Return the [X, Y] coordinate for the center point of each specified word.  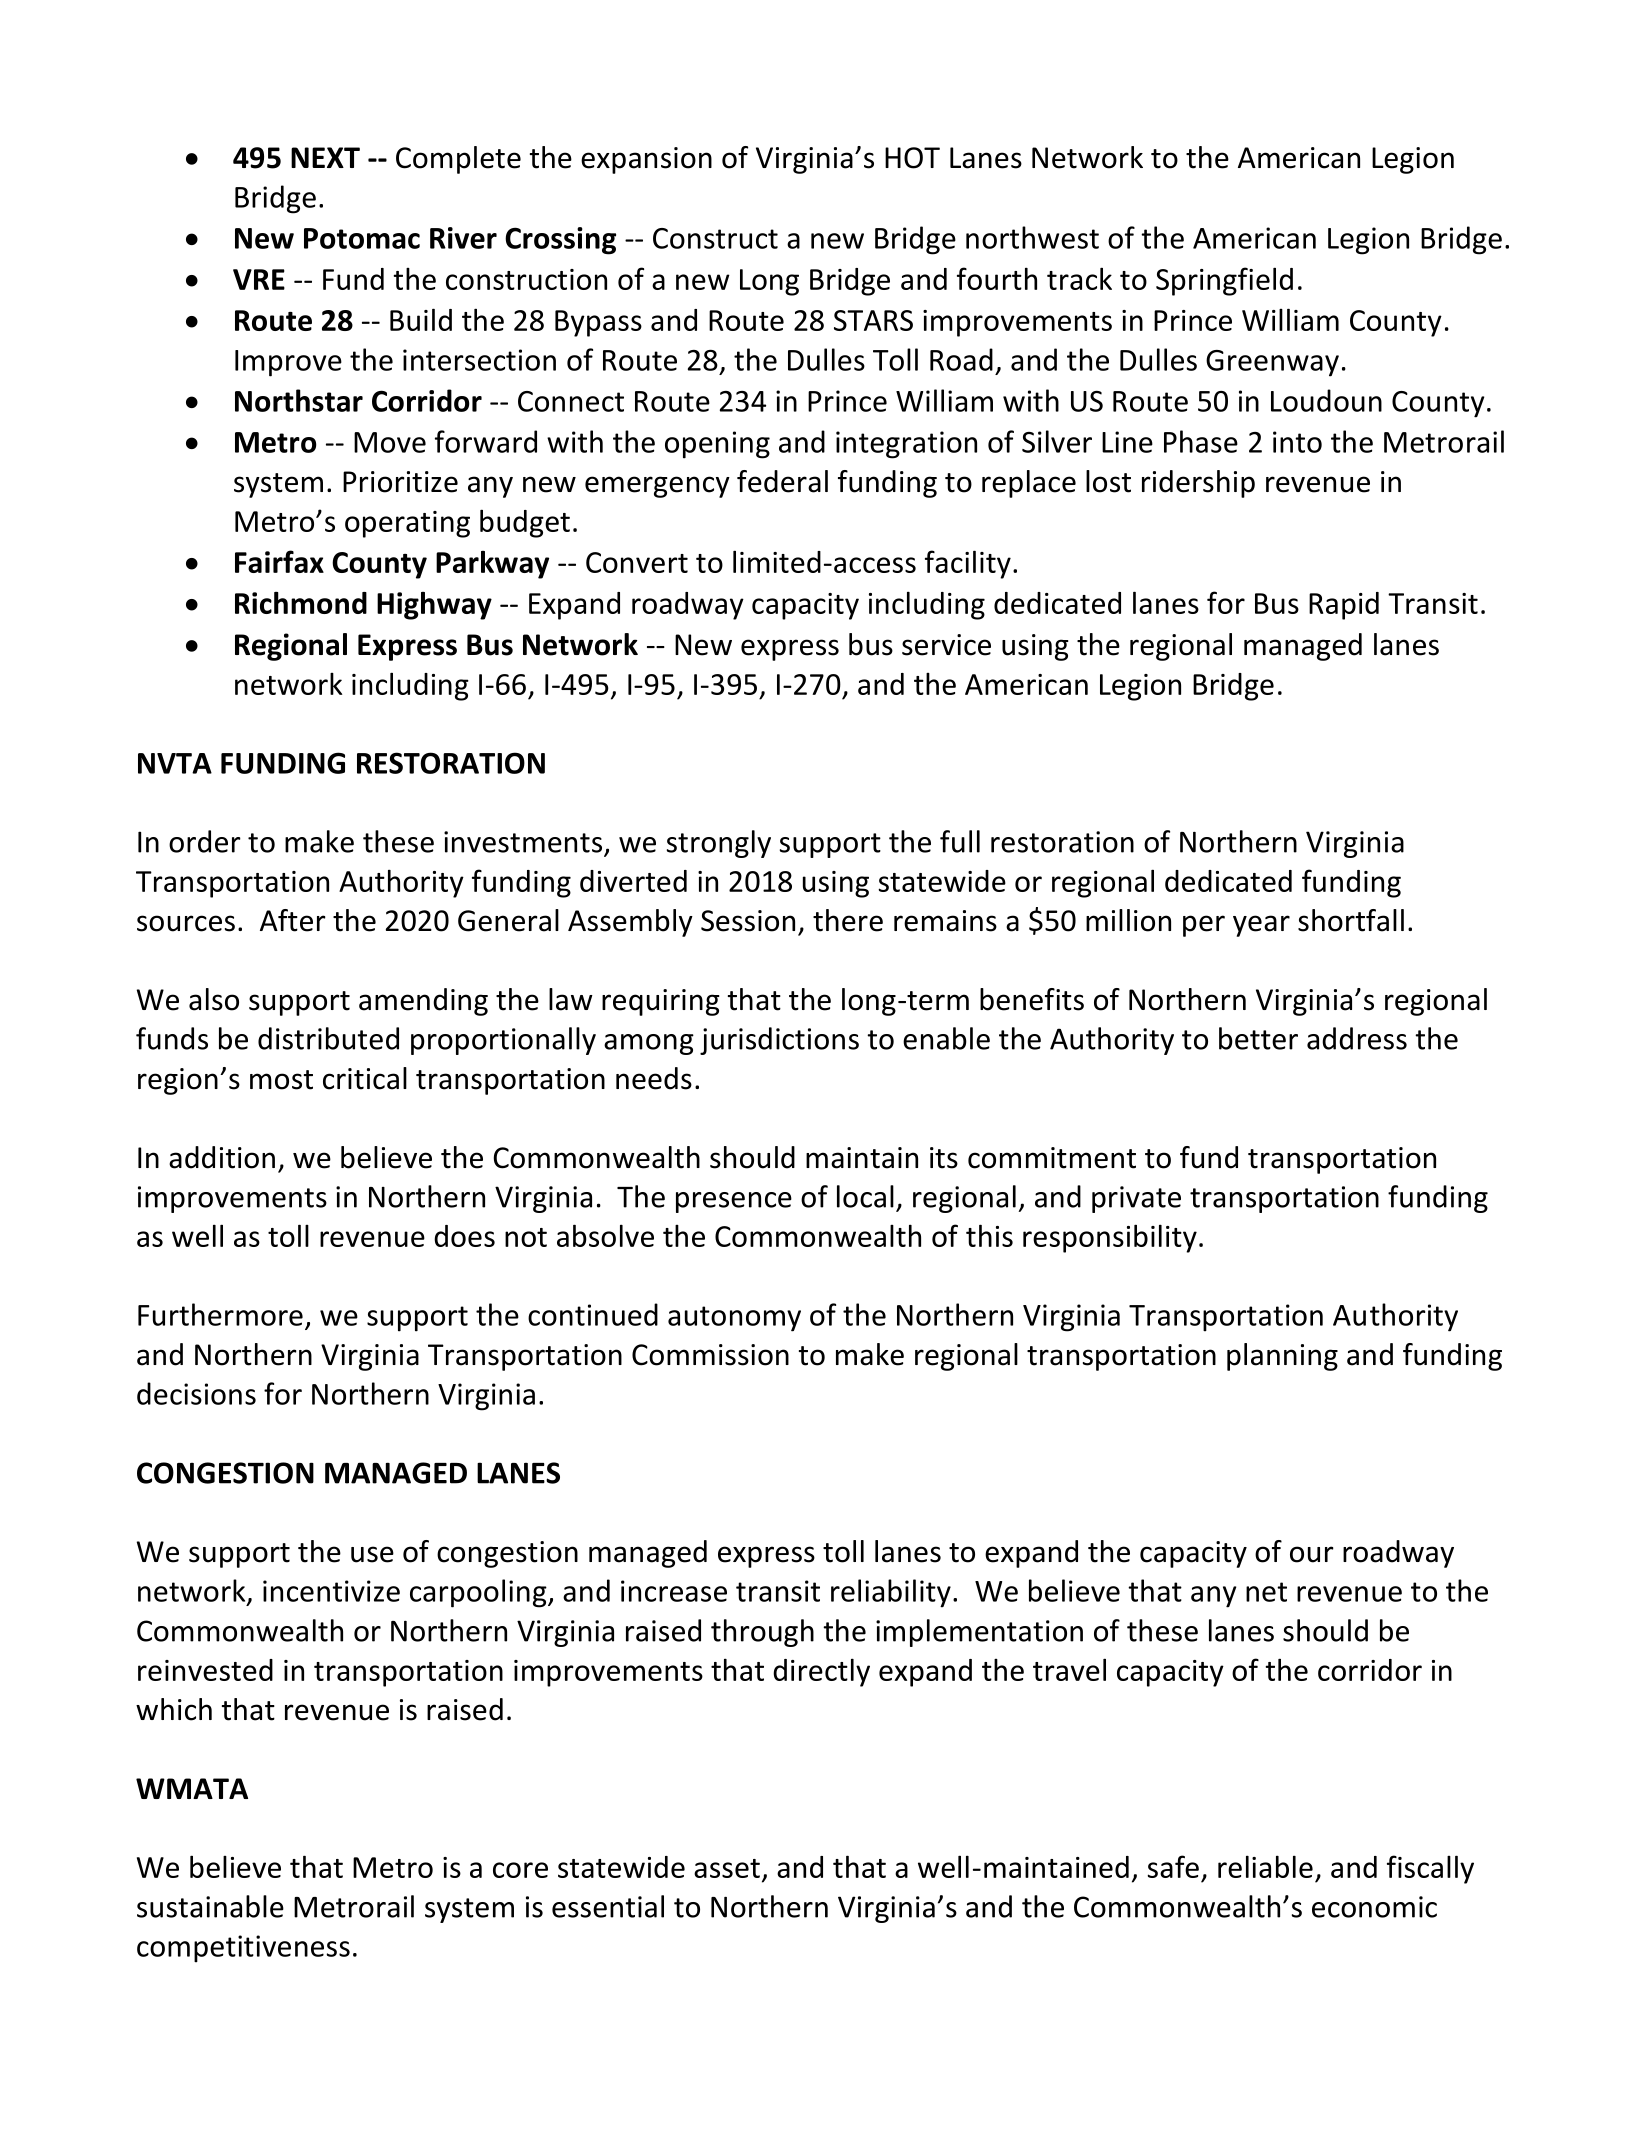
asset [727, 1868]
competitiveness [243, 1949]
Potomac [362, 238]
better [1258, 1038]
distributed [328, 1038]
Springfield [1224, 281]
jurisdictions [779, 1041]
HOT [912, 158]
